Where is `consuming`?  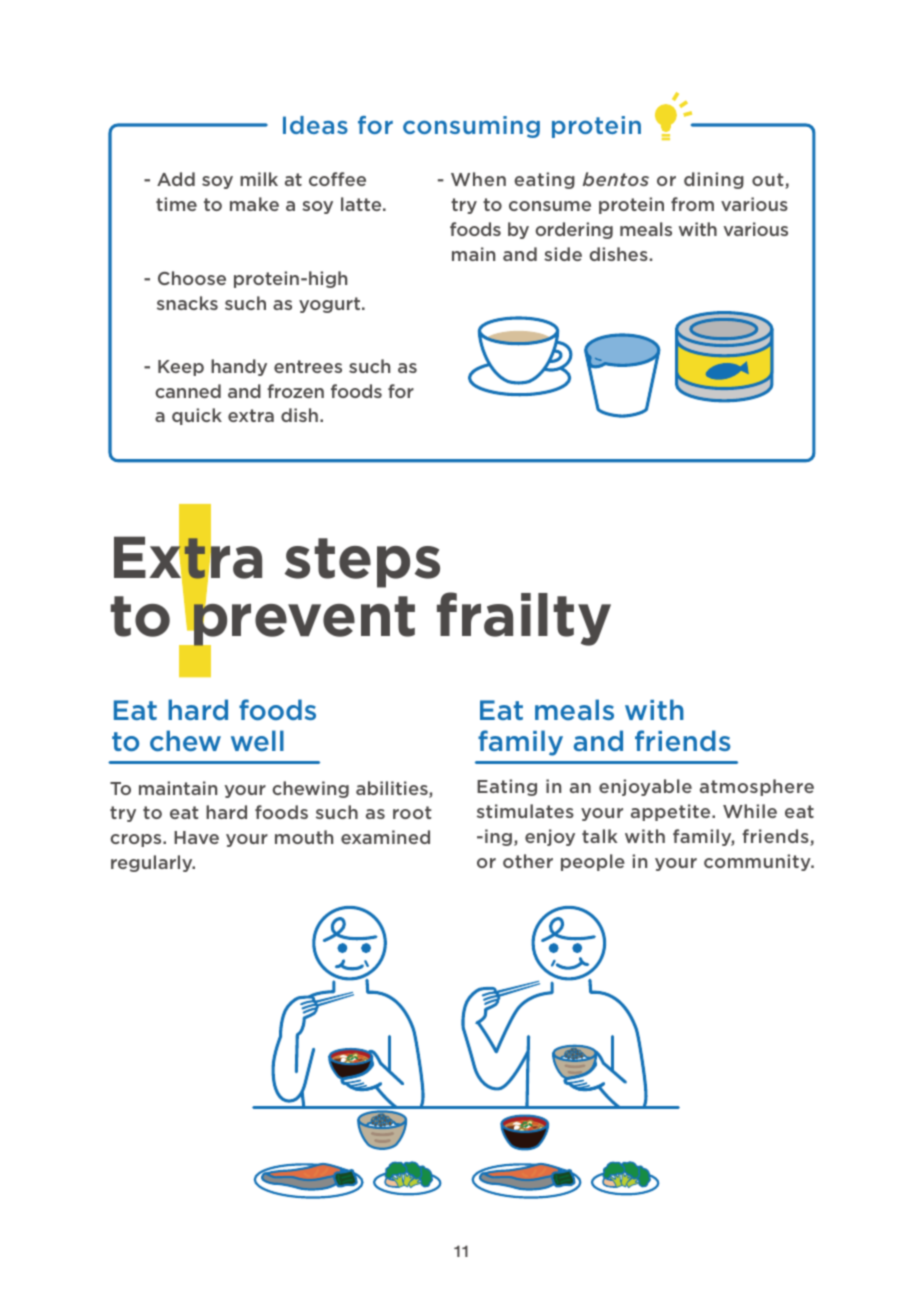
consuming is located at coordinates (471, 127).
